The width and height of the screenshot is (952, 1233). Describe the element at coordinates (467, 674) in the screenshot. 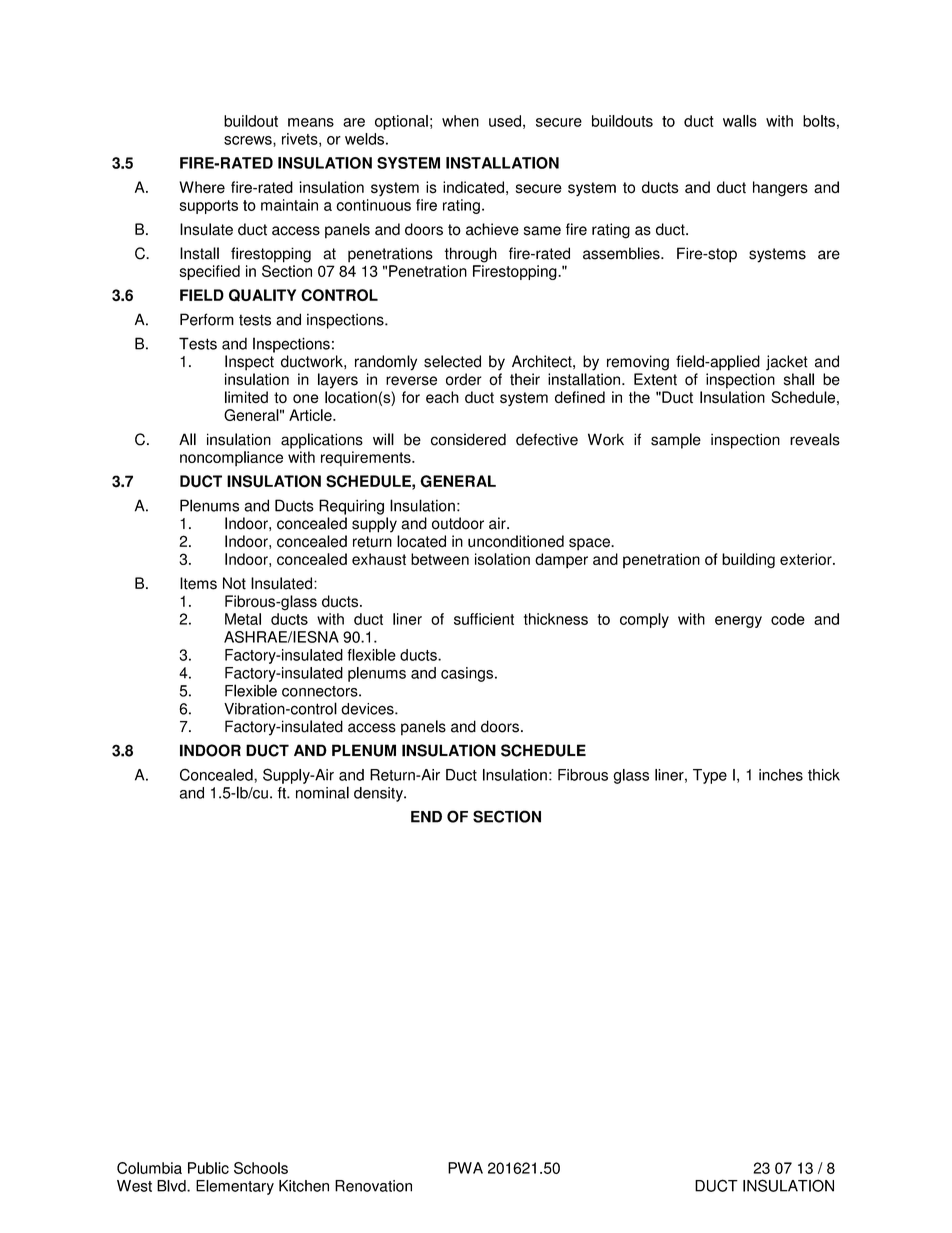

I see `casings` at that location.
